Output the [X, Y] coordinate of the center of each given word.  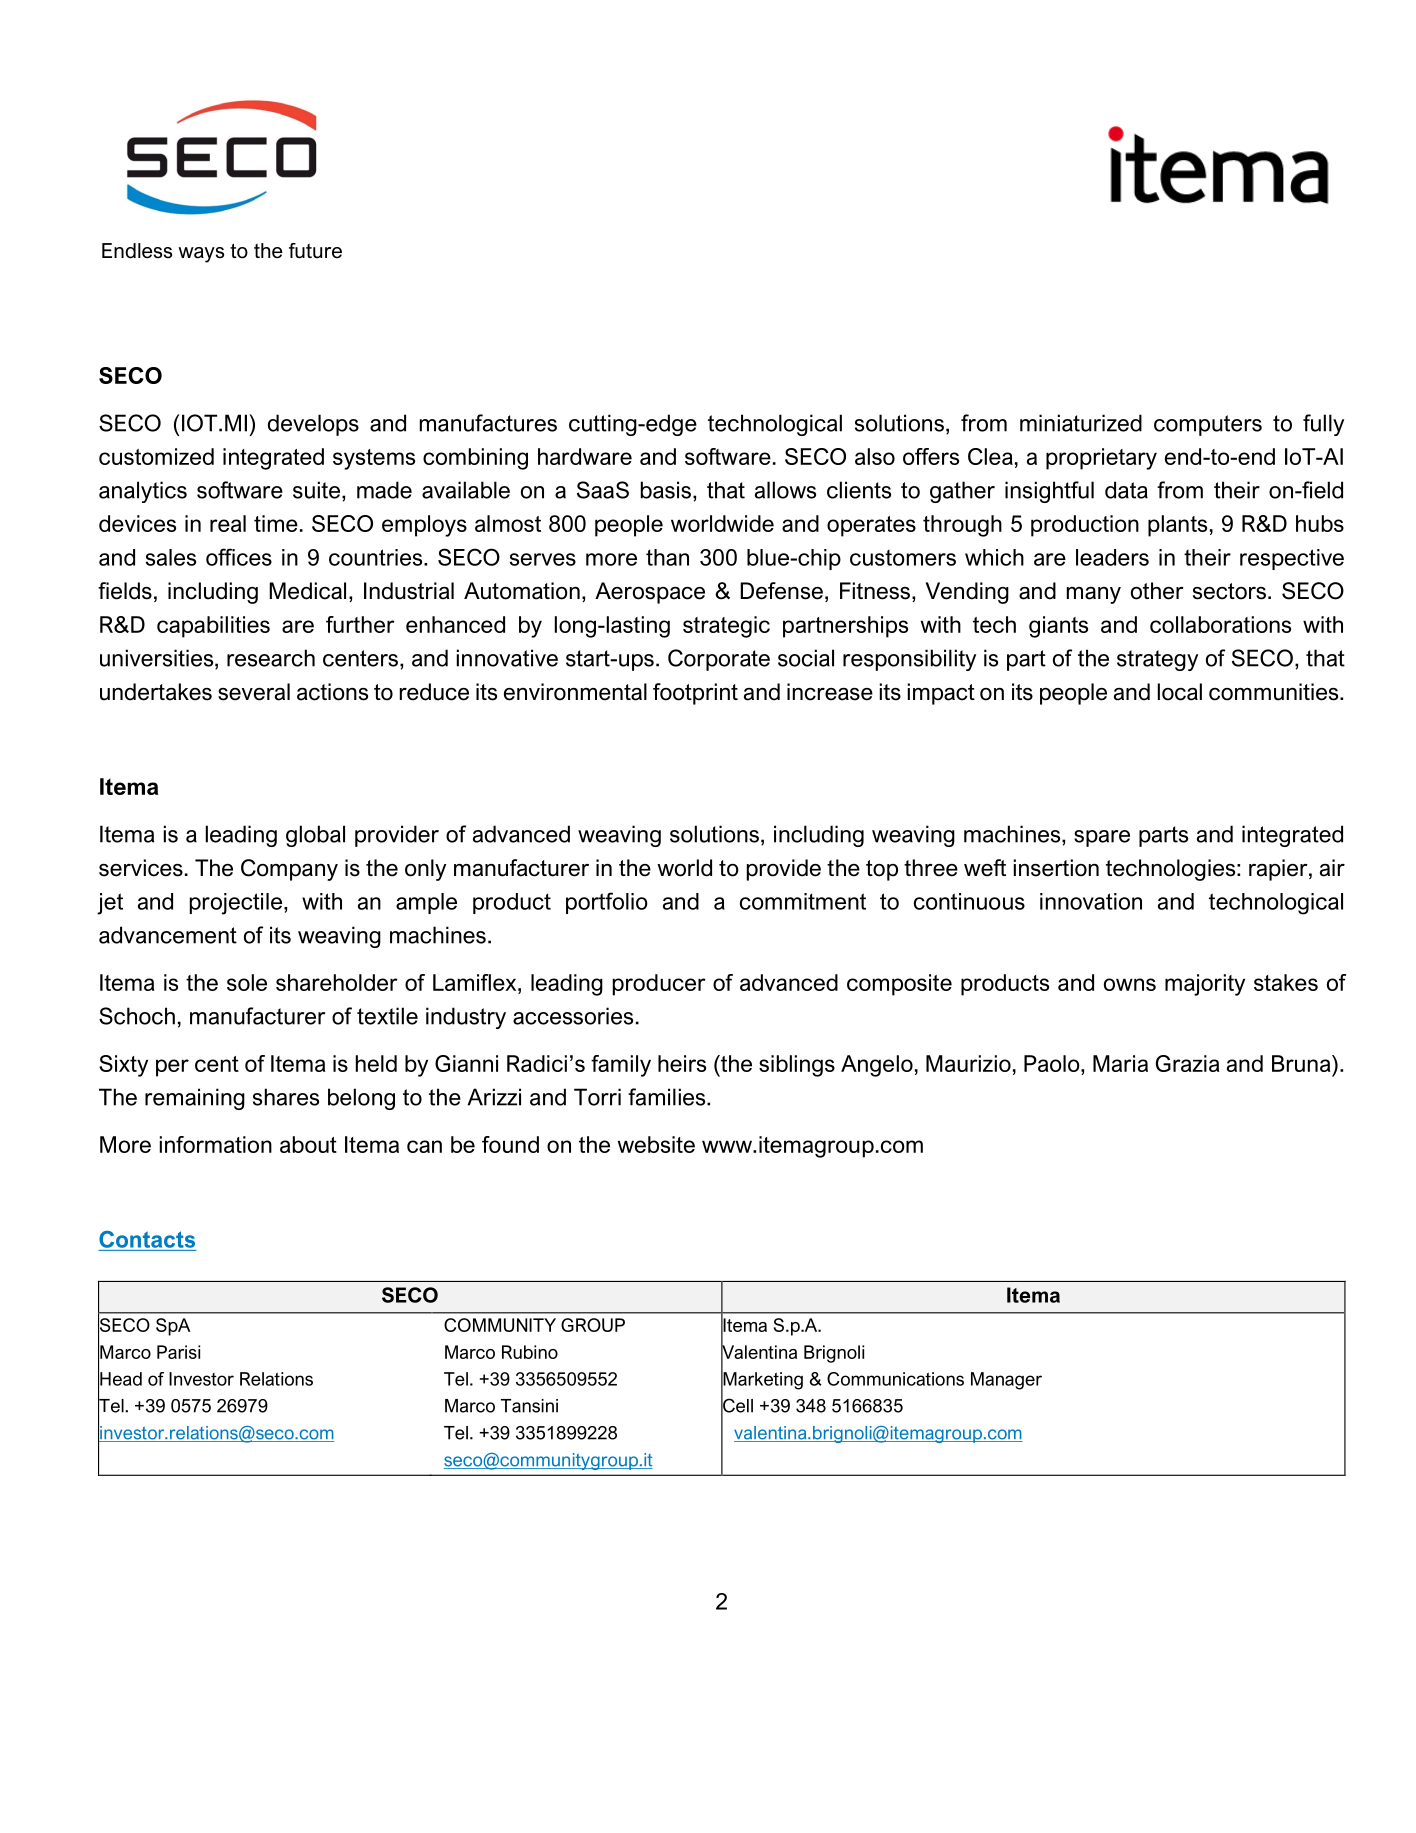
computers [1208, 425]
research [271, 658]
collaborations [1220, 624]
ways [201, 255]
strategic [726, 627]
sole [247, 982]
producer [659, 985]
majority [1205, 985]
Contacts [147, 1239]
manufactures [488, 423]
